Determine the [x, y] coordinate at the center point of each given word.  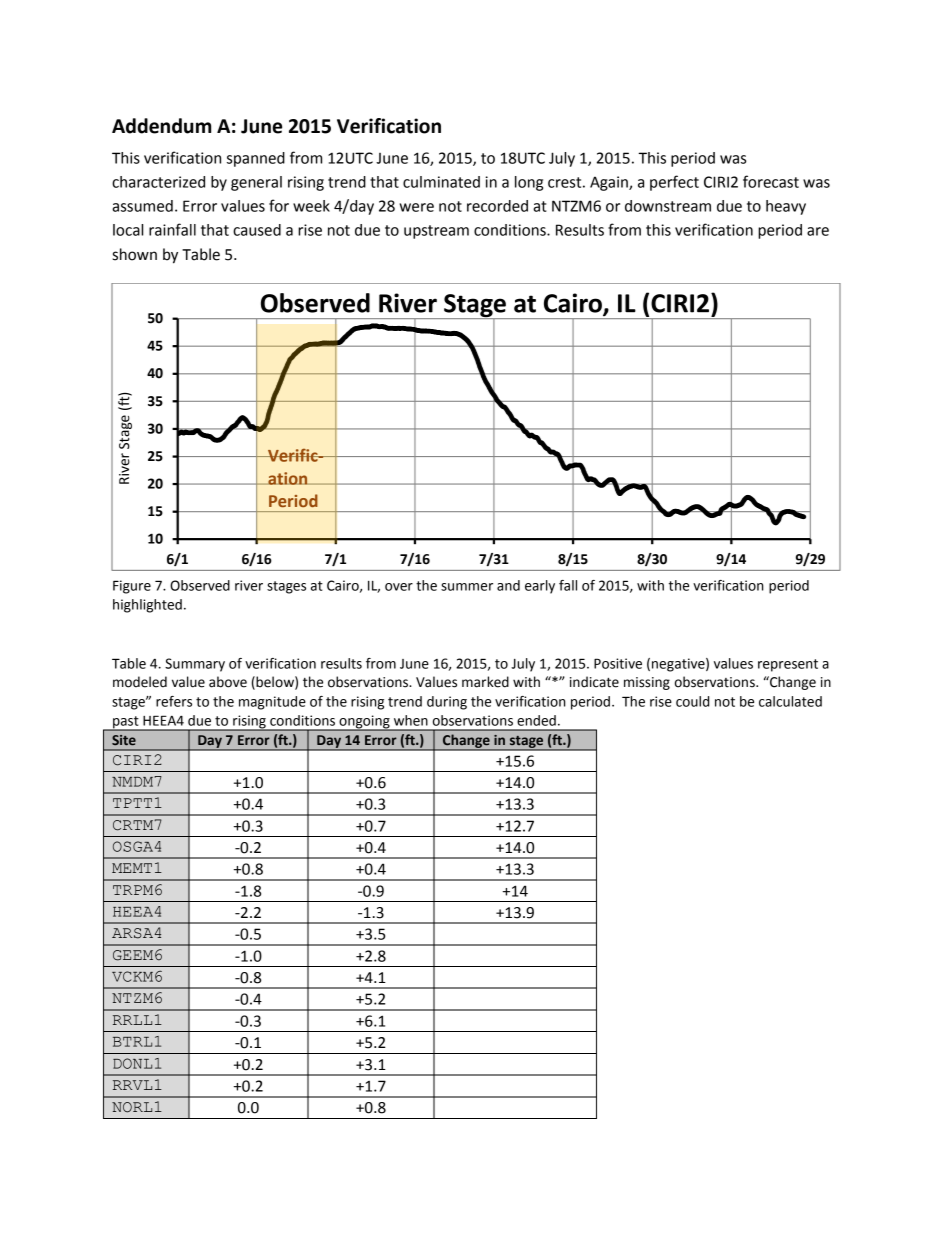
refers [174, 701]
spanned [256, 159]
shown [135, 254]
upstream [436, 232]
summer [467, 587]
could [692, 701]
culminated [441, 182]
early [540, 587]
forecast [771, 181]
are [818, 231]
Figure [132, 587]
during [447, 703]
